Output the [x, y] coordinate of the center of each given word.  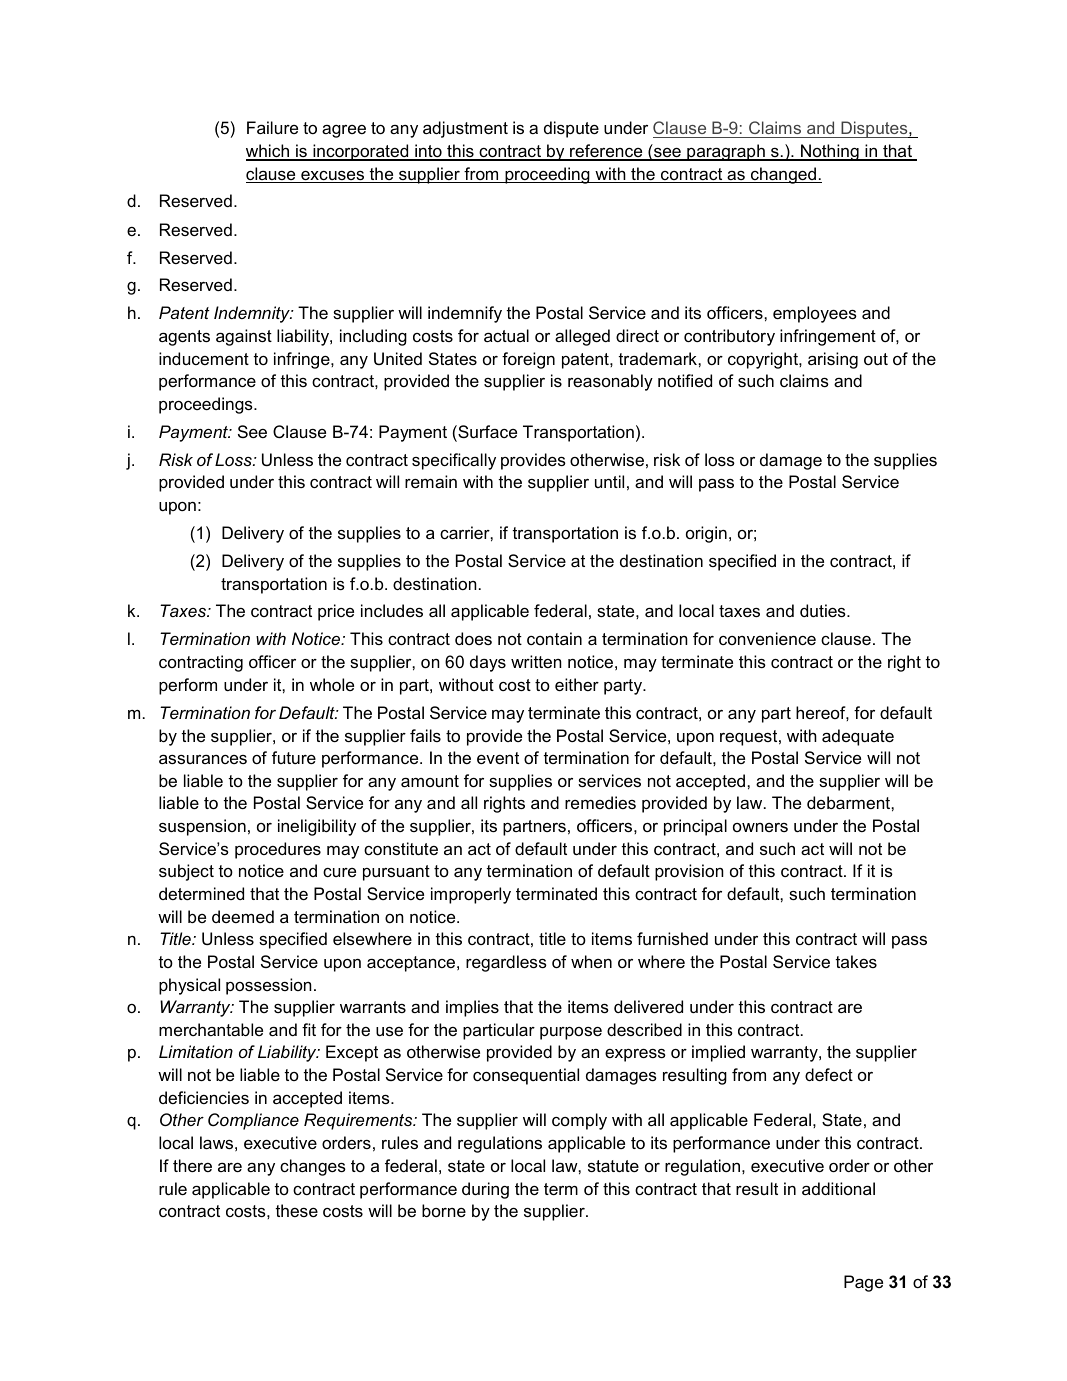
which [268, 152]
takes [856, 961]
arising [833, 360]
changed [783, 175]
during [485, 1190]
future [294, 757]
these [296, 1210]
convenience [767, 638]
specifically [454, 461]
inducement [204, 358]
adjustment [465, 129]
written [536, 661]
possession [269, 986]
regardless [506, 963]
